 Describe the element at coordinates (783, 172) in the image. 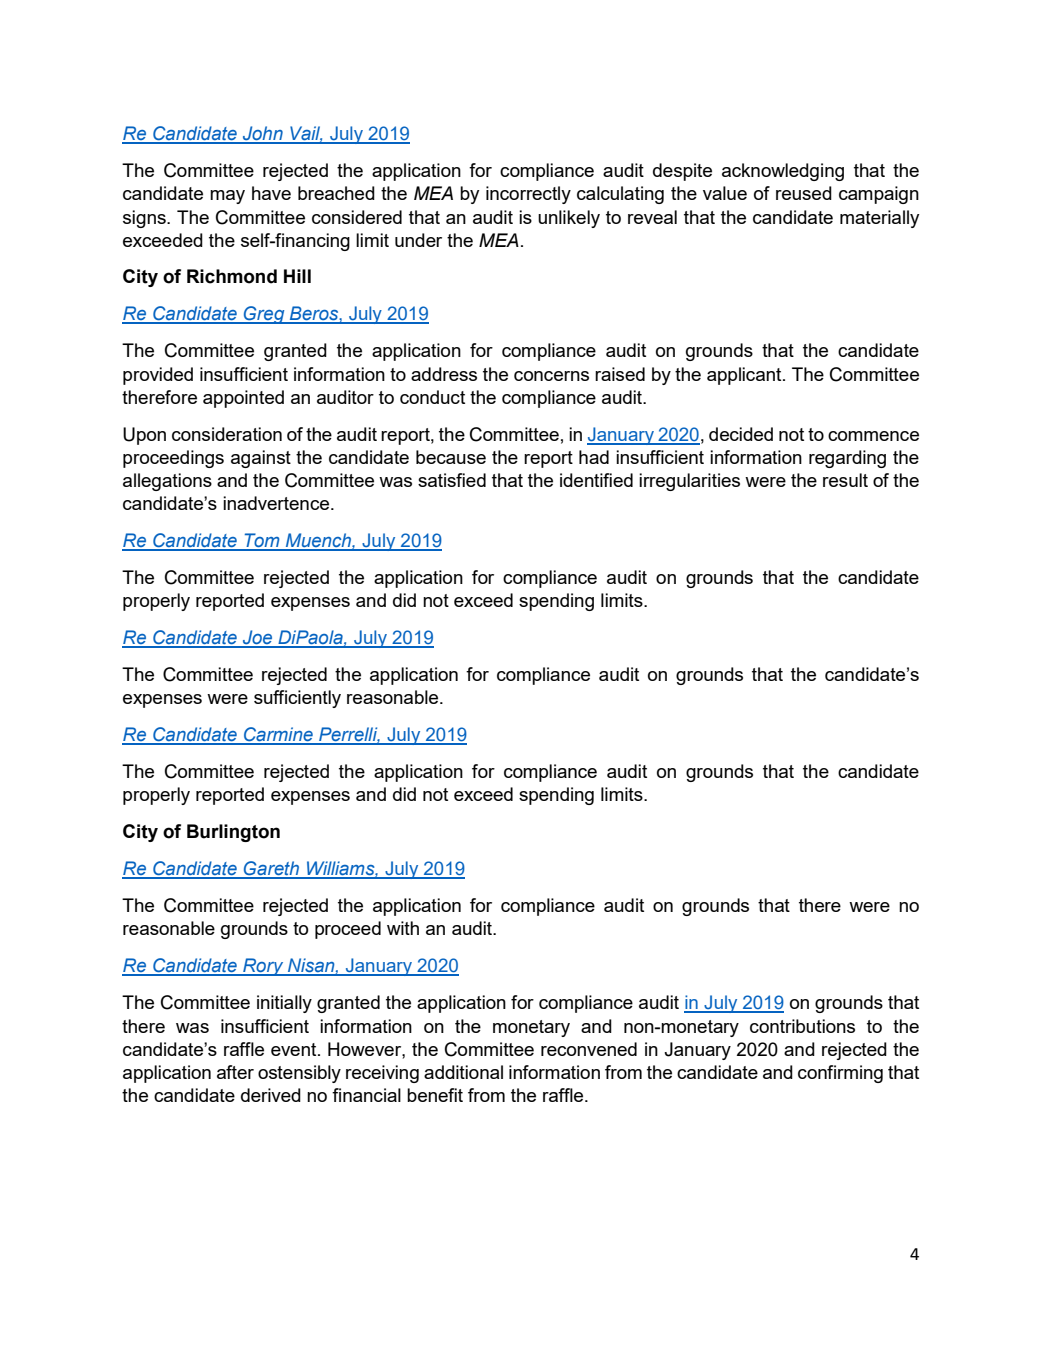

I see `acknowledging` at that location.
